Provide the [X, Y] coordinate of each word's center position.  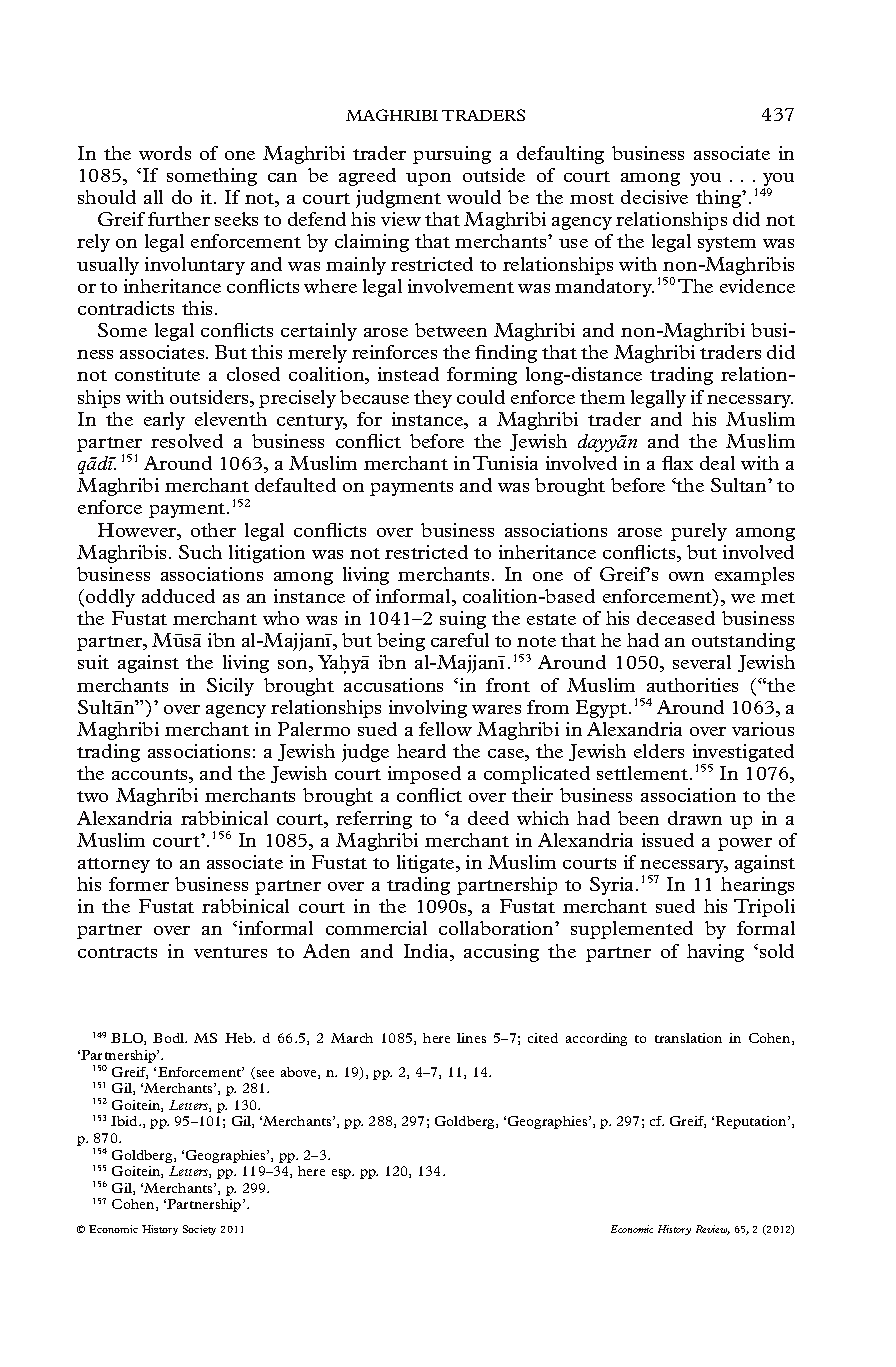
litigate [427, 864]
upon [428, 179]
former [139, 884]
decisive [654, 197]
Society [199, 1230]
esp [343, 1174]
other [213, 530]
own [686, 576]
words [165, 153]
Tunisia [505, 463]
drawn [695, 818]
